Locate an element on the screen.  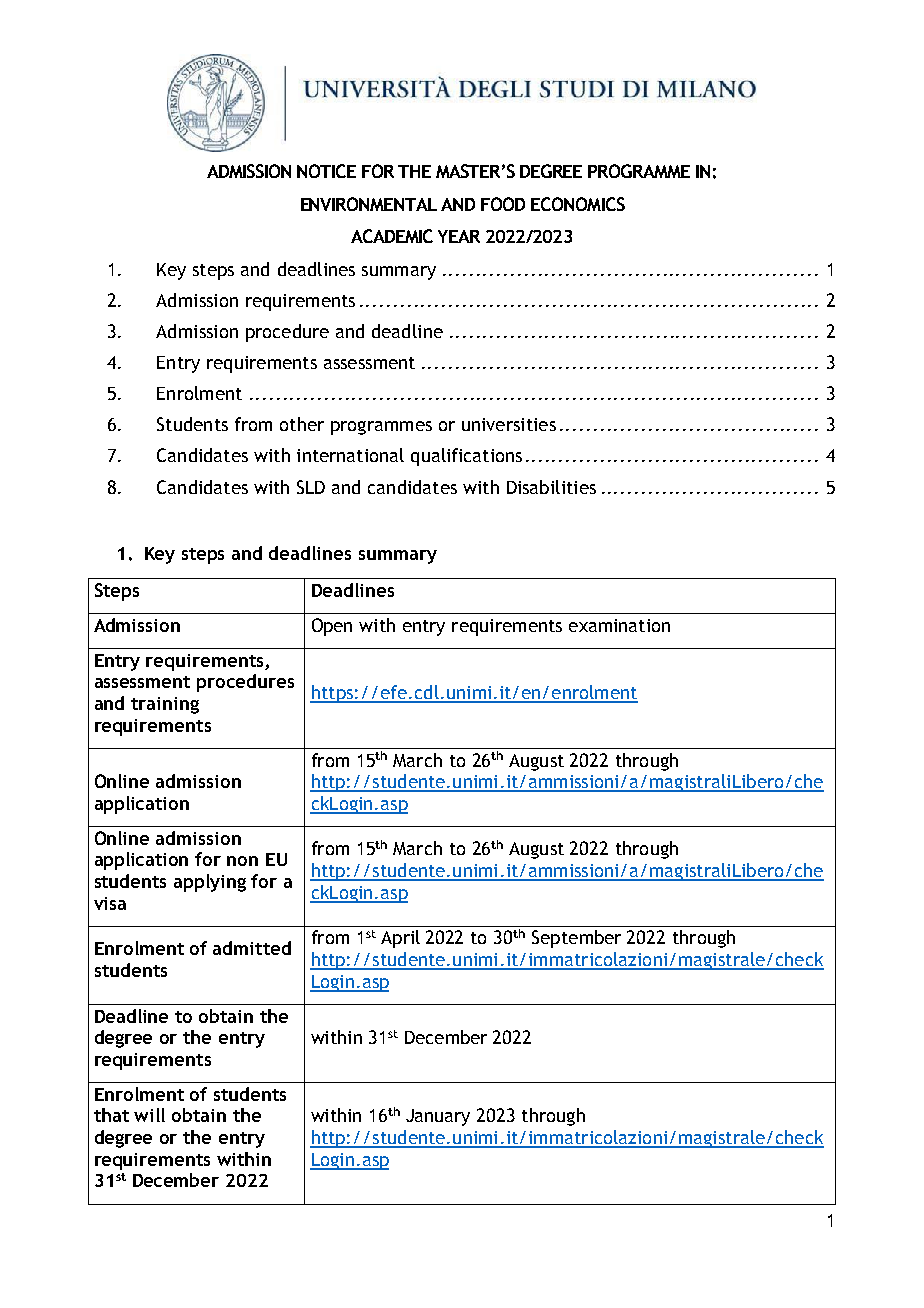
admitted is located at coordinates (252, 948).
